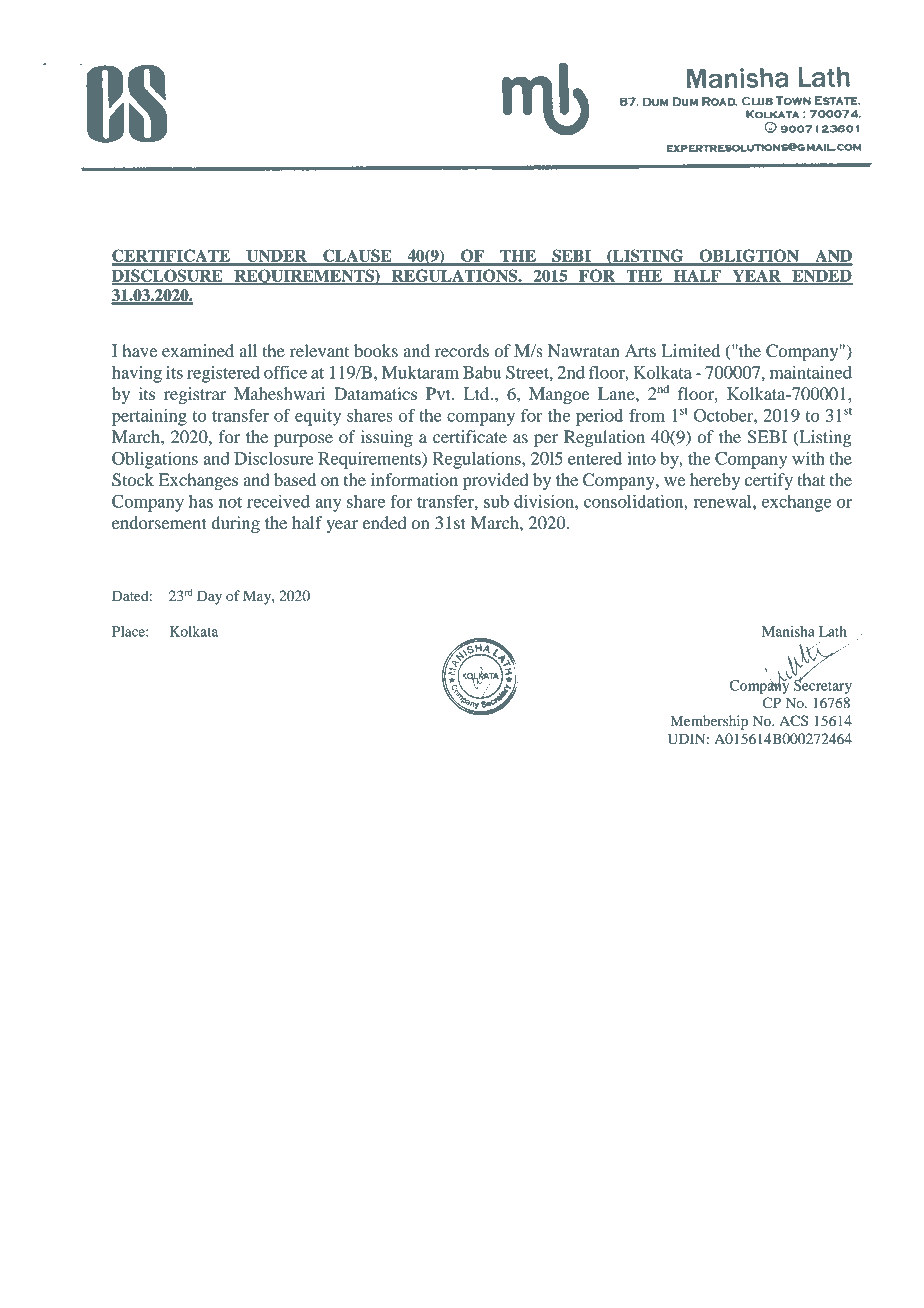 The height and width of the screenshot is (1308, 924). Describe the element at coordinates (793, 721) in the screenshot. I see `ACS` at that location.
